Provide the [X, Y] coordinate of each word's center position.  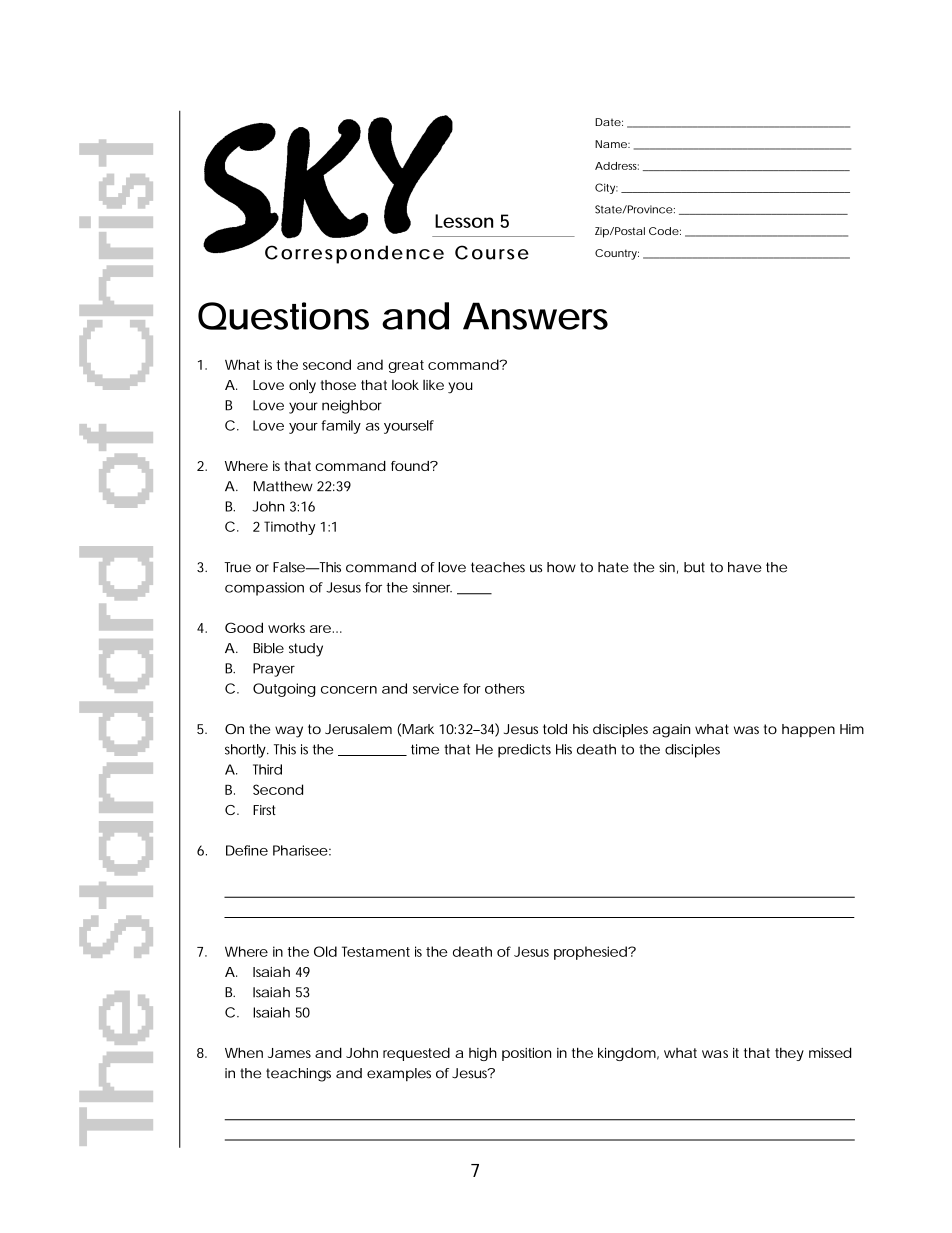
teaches [498, 567]
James [289, 1053]
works [286, 627]
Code [664, 231]
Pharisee [300, 850]
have [745, 567]
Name [611, 144]
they [789, 1054]
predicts [524, 751]
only [302, 386]
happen [808, 730]
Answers [535, 316]
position [526, 1054]
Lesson [464, 221]
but [694, 567]
